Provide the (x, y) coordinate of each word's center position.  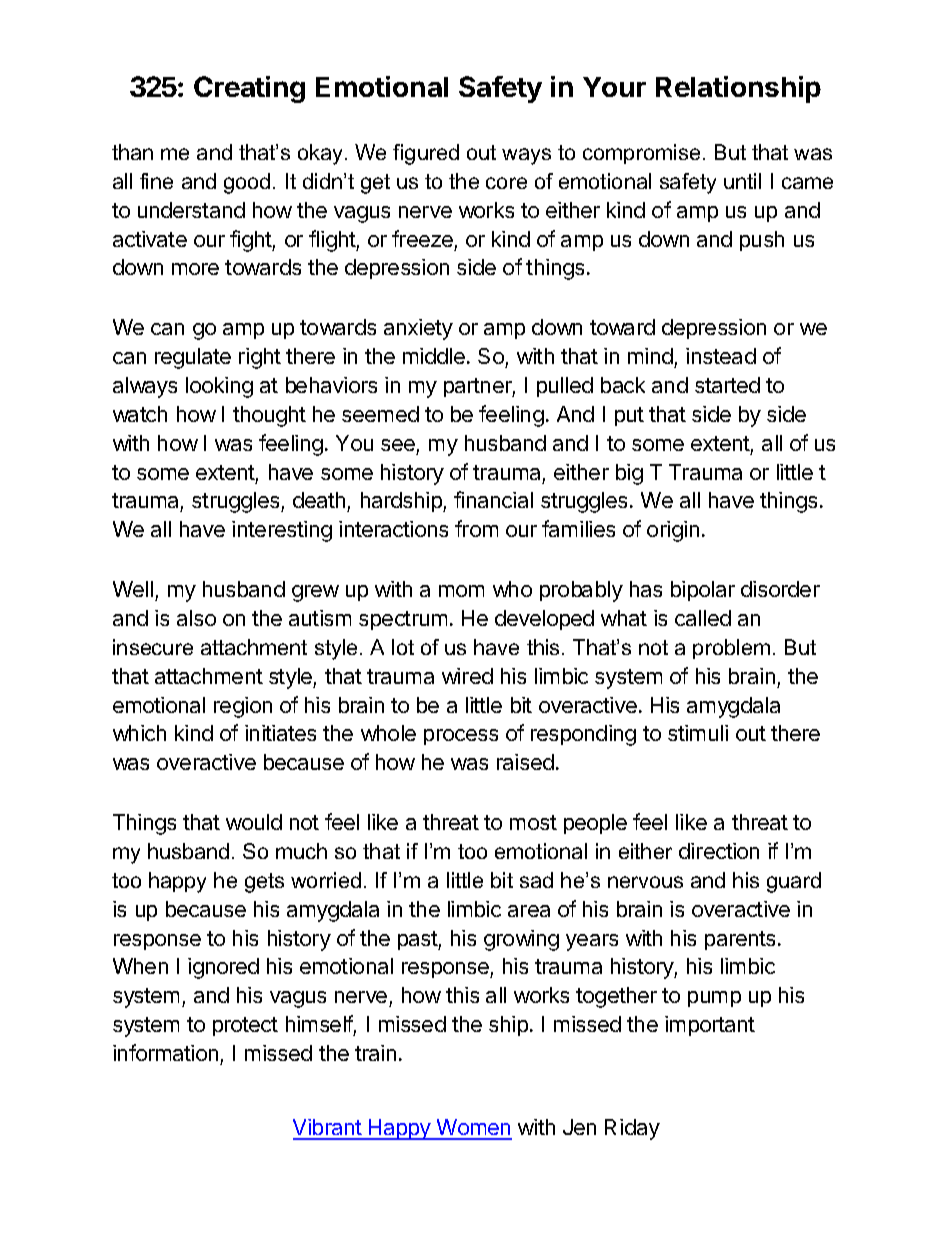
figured (426, 154)
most (533, 822)
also (196, 618)
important (710, 1026)
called (703, 618)
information (165, 1052)
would (254, 822)
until (742, 181)
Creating (249, 89)
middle (434, 356)
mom (461, 591)
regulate (193, 358)
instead (721, 356)
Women (473, 1129)
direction (719, 851)
